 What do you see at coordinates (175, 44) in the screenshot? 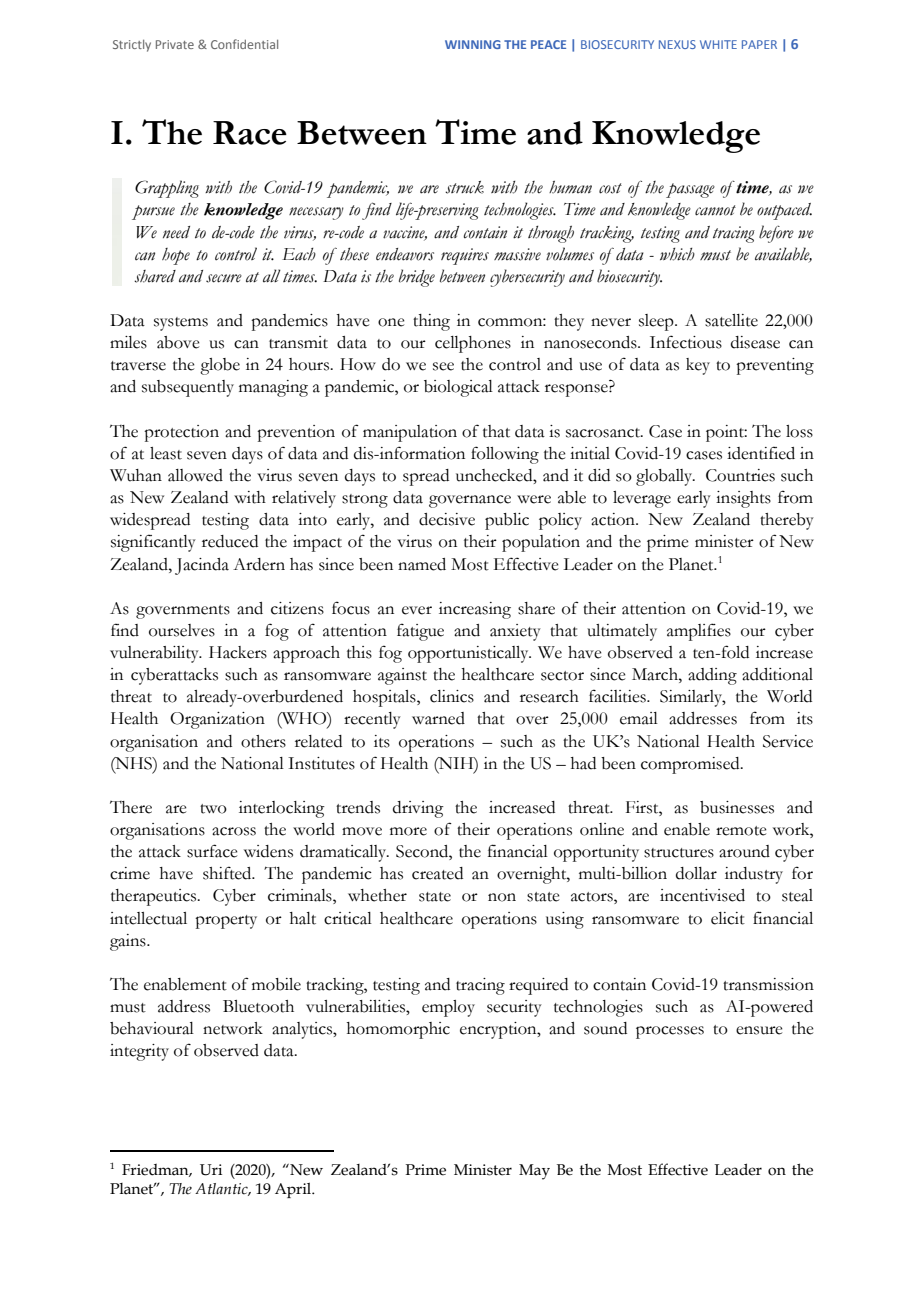
I see `Private` at bounding box center [175, 44].
